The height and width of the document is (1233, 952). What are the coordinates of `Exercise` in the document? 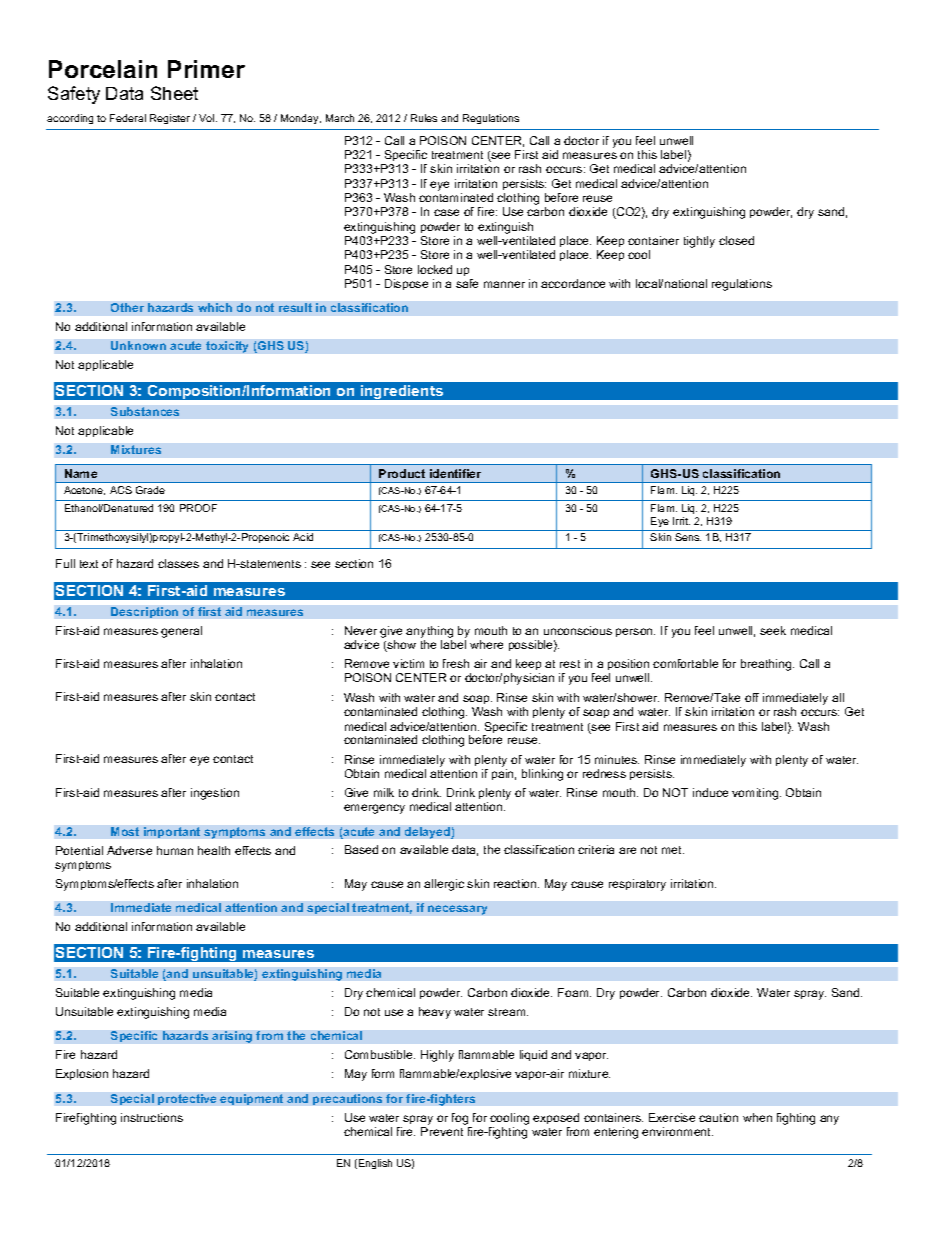 It's located at (672, 1117).
